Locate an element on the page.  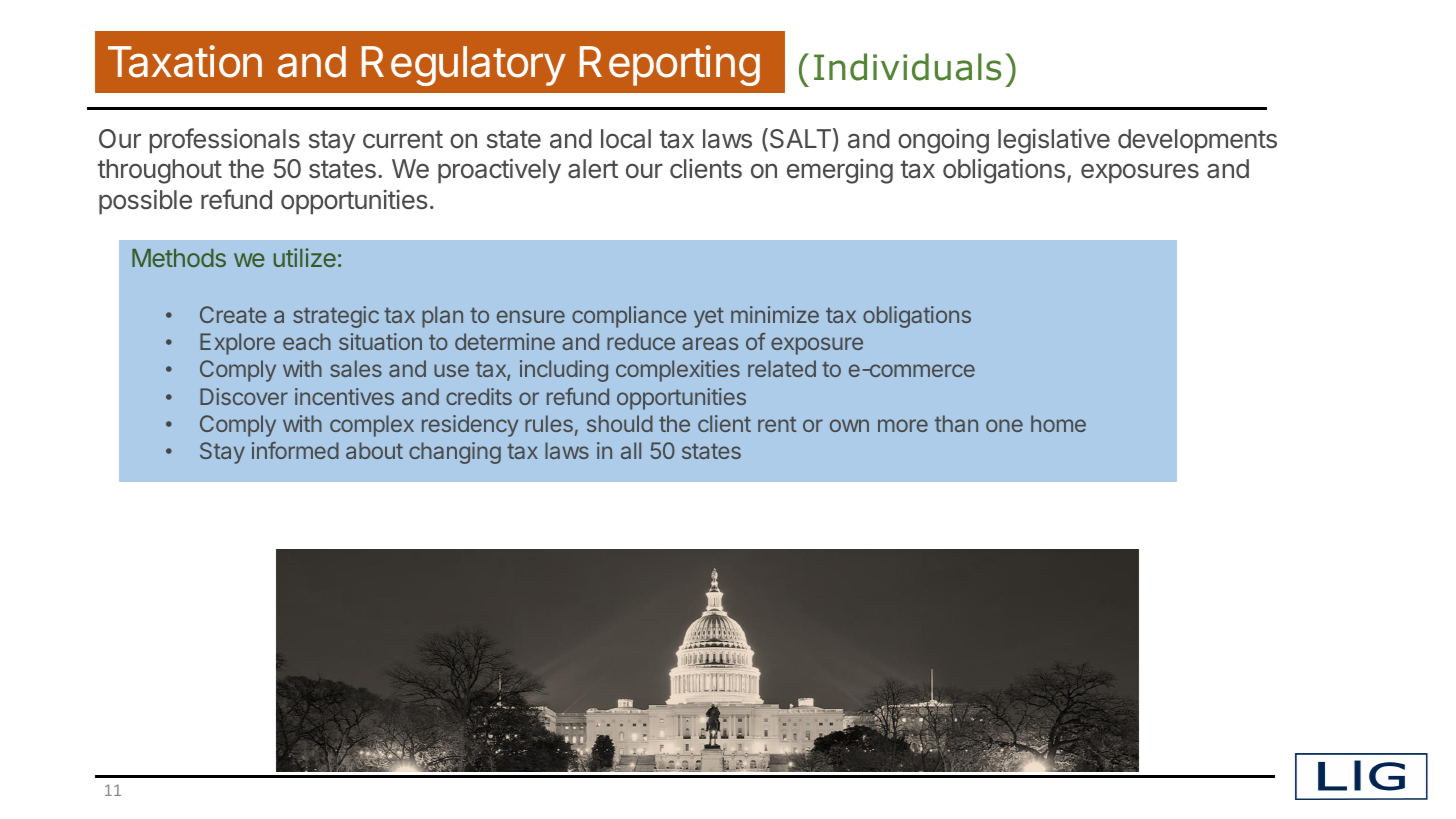
all is located at coordinates (631, 450).
